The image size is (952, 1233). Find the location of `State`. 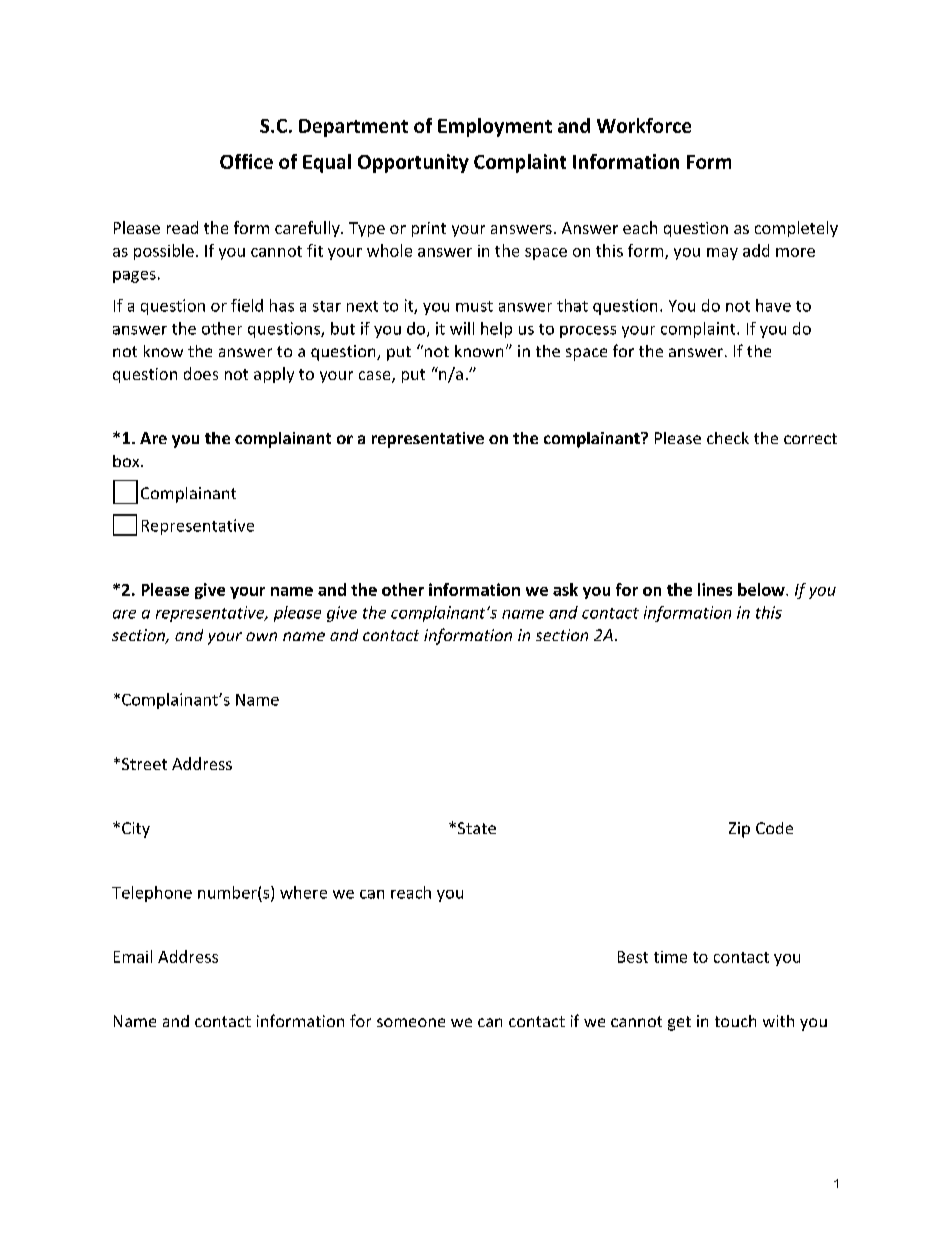

State is located at coordinates (477, 828).
